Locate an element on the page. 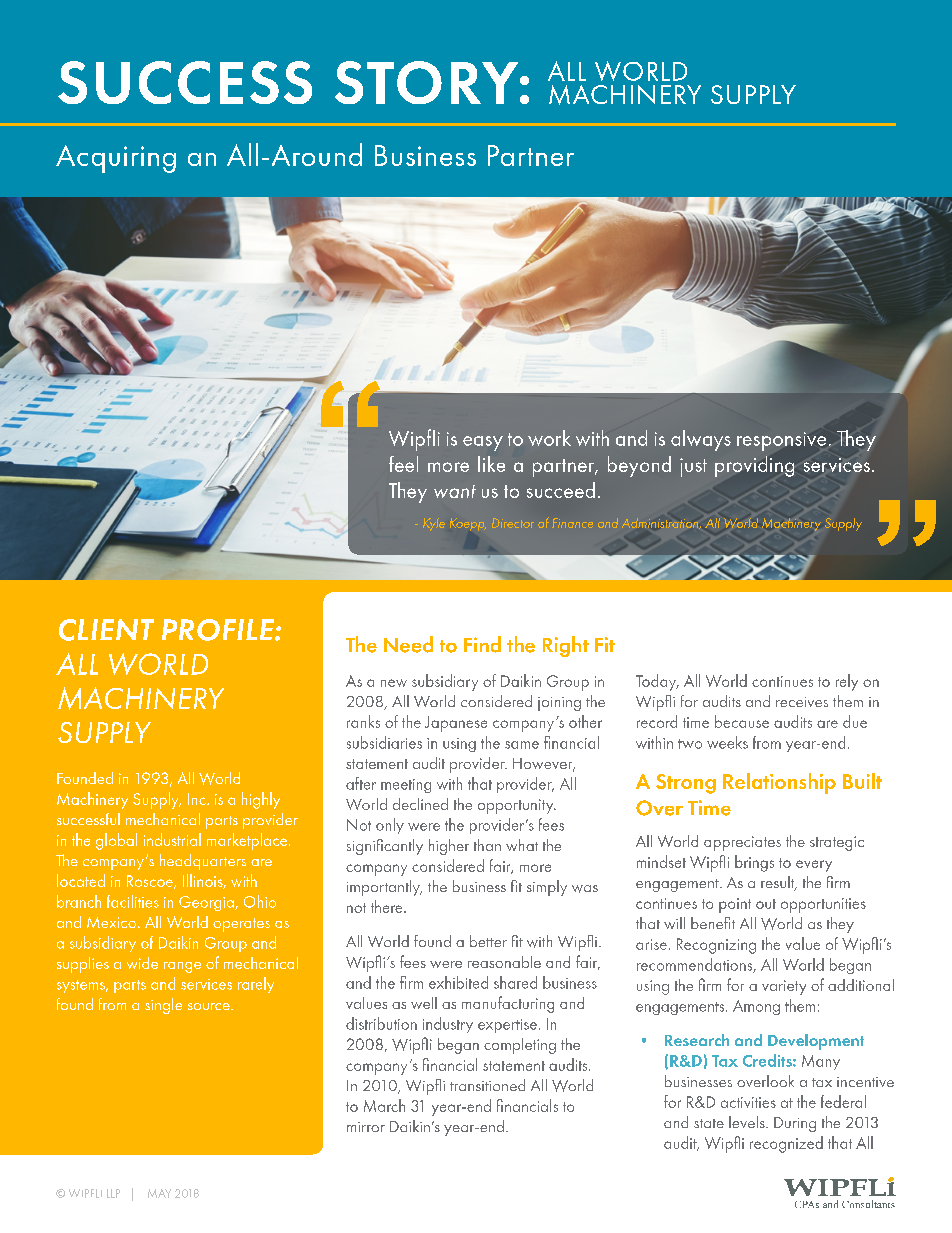  responsive is located at coordinates (781, 441).
